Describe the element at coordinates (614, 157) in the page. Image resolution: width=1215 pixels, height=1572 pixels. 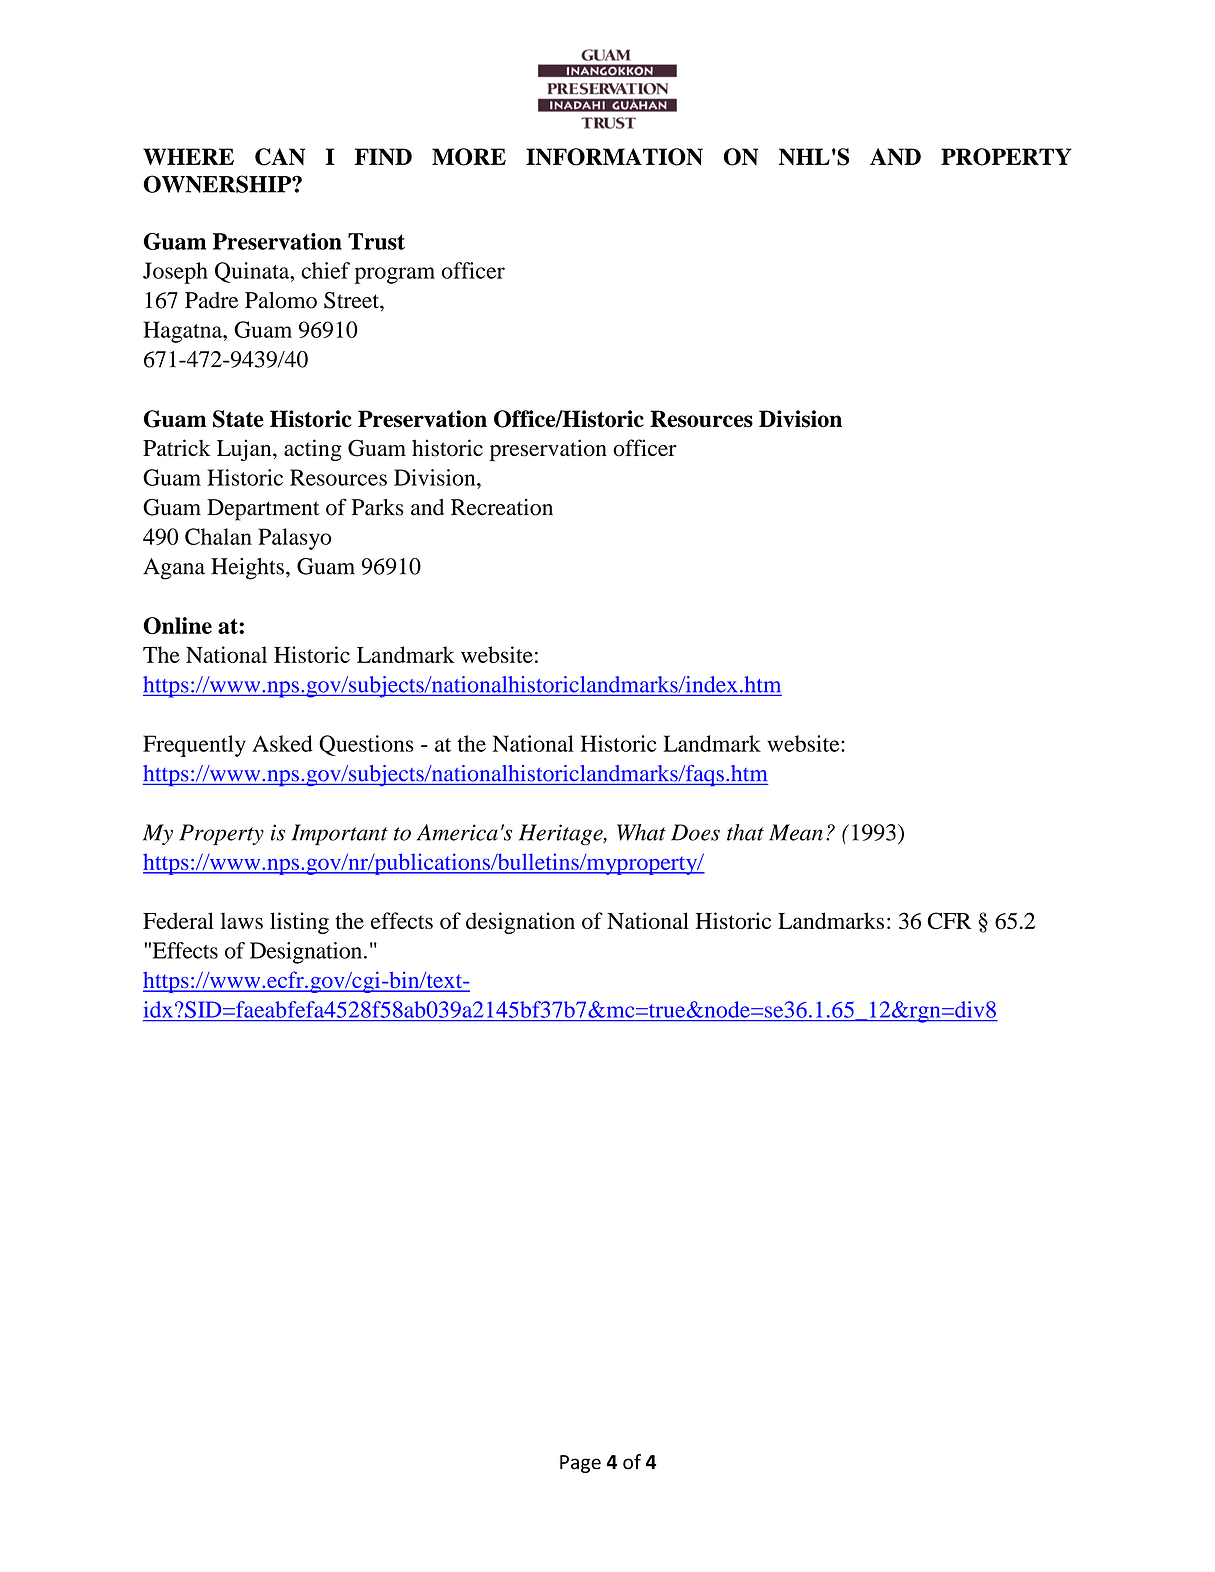
I see `INFORMATION` at that location.
